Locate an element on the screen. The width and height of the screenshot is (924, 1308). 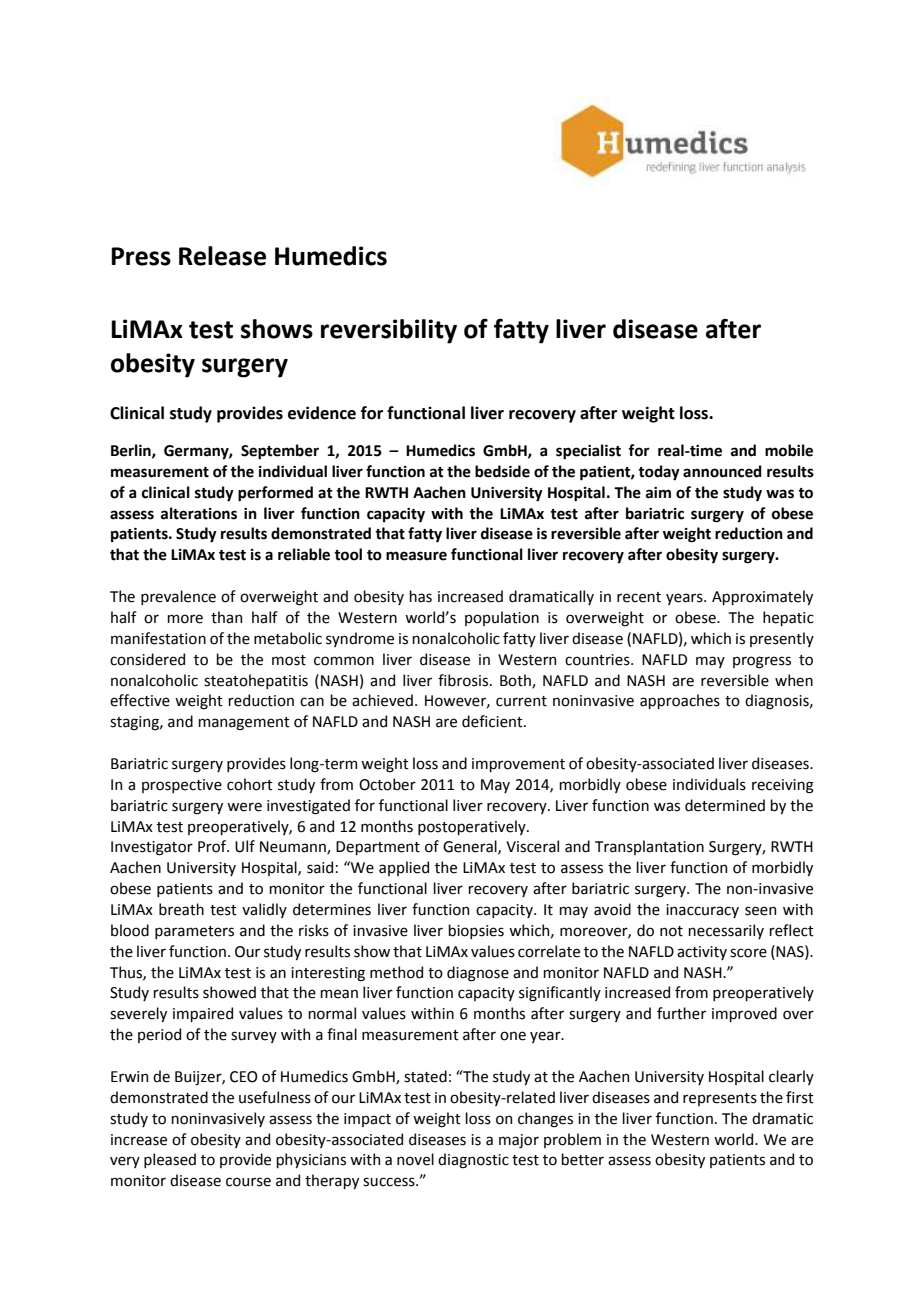
represents is located at coordinates (720, 1099).
